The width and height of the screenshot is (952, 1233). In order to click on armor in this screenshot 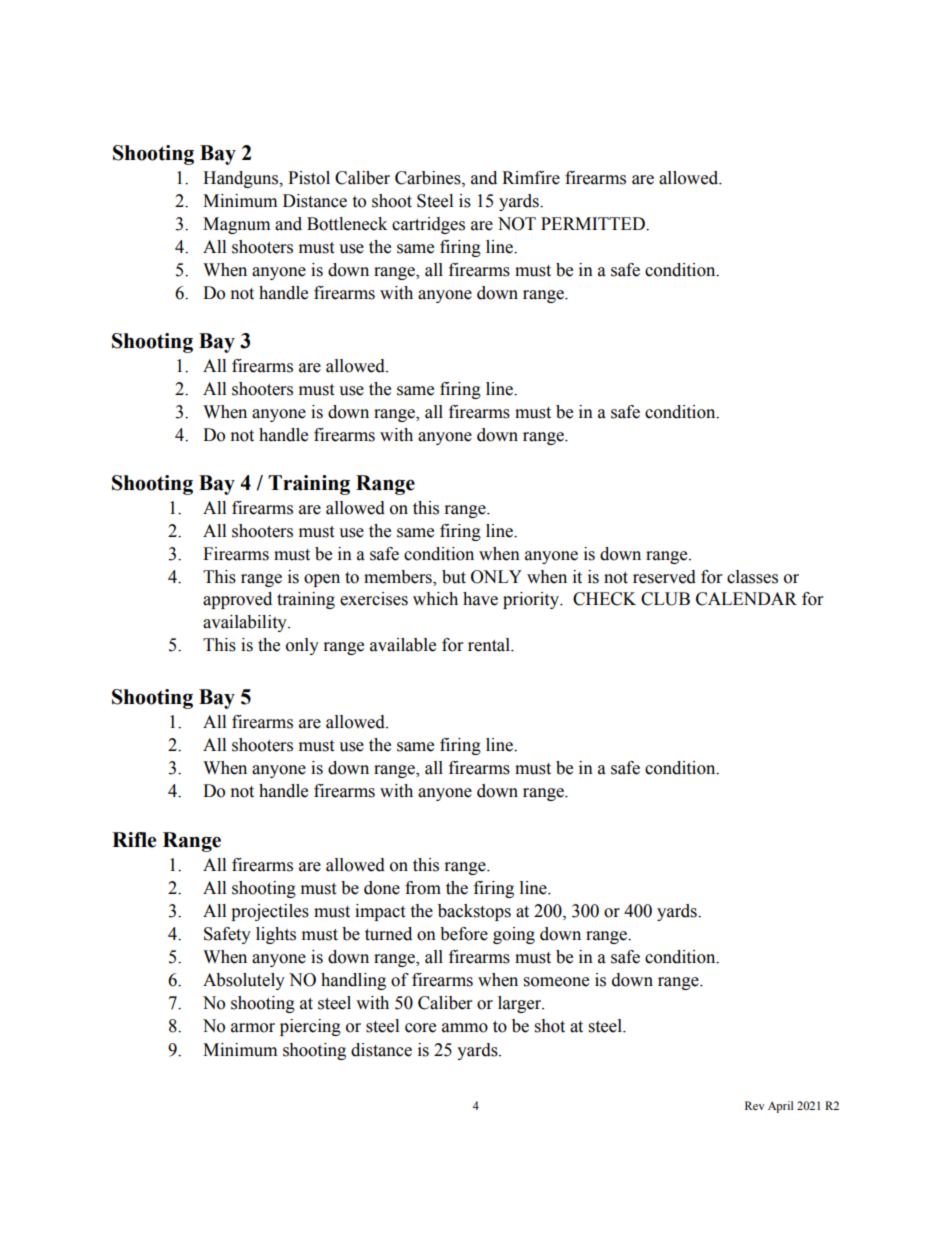, I will do `click(253, 1028)`.
